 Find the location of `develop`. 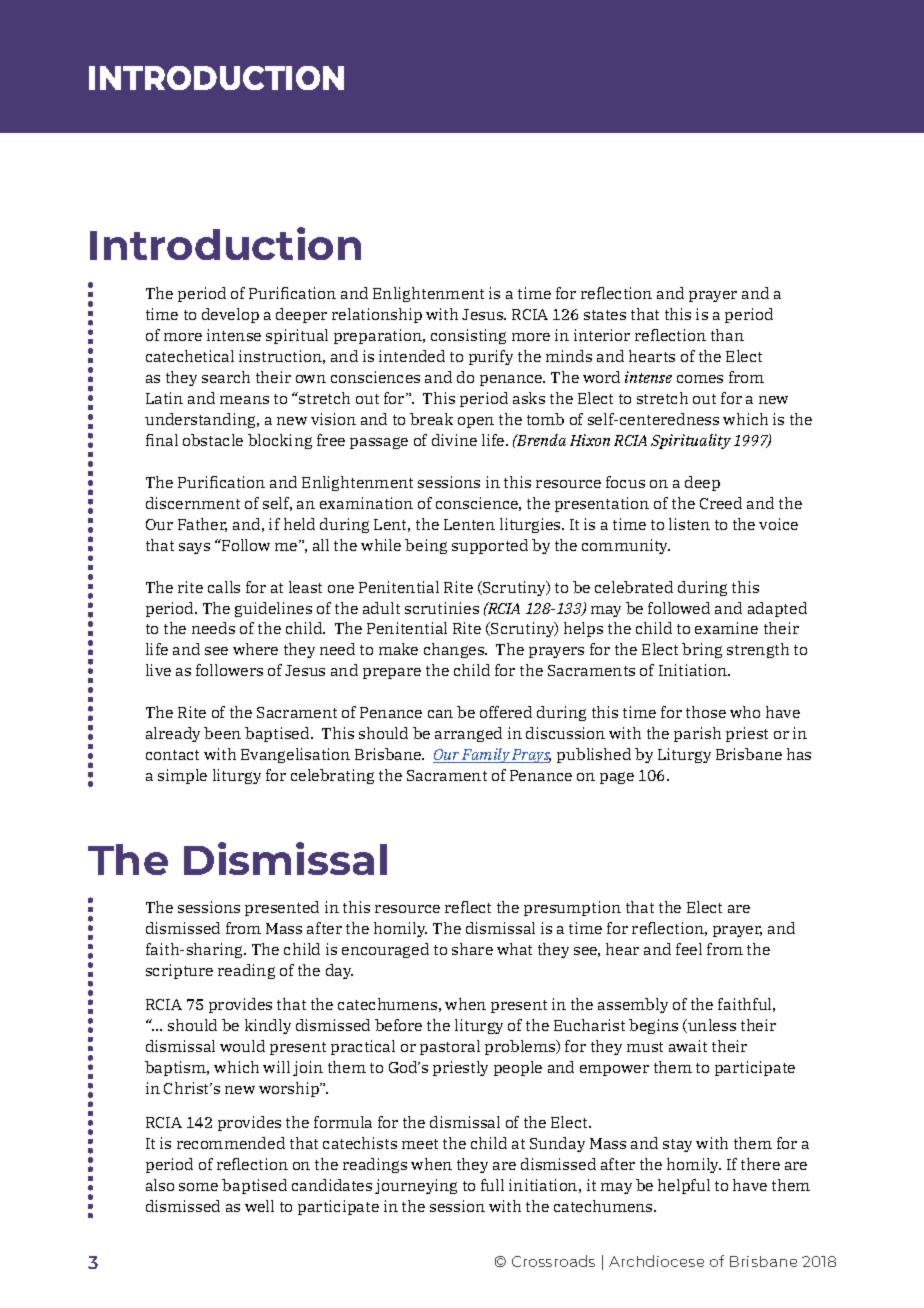

develop is located at coordinates (230, 315).
